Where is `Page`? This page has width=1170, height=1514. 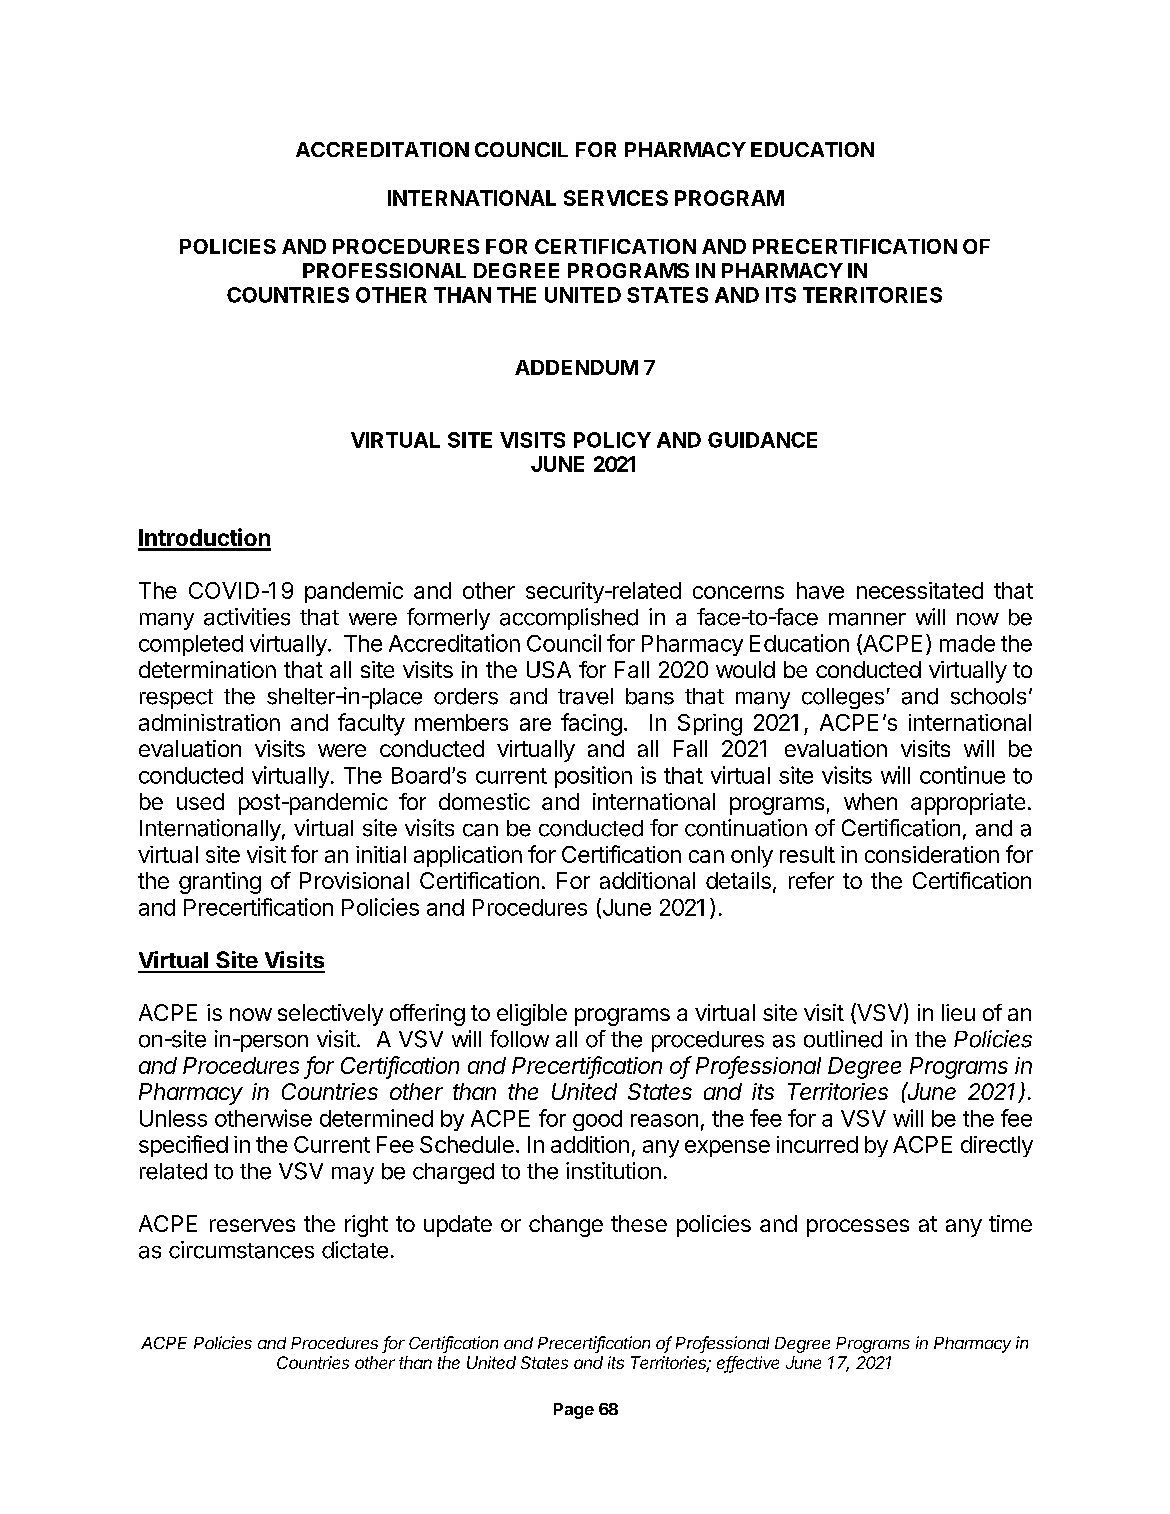
Page is located at coordinates (574, 1411).
